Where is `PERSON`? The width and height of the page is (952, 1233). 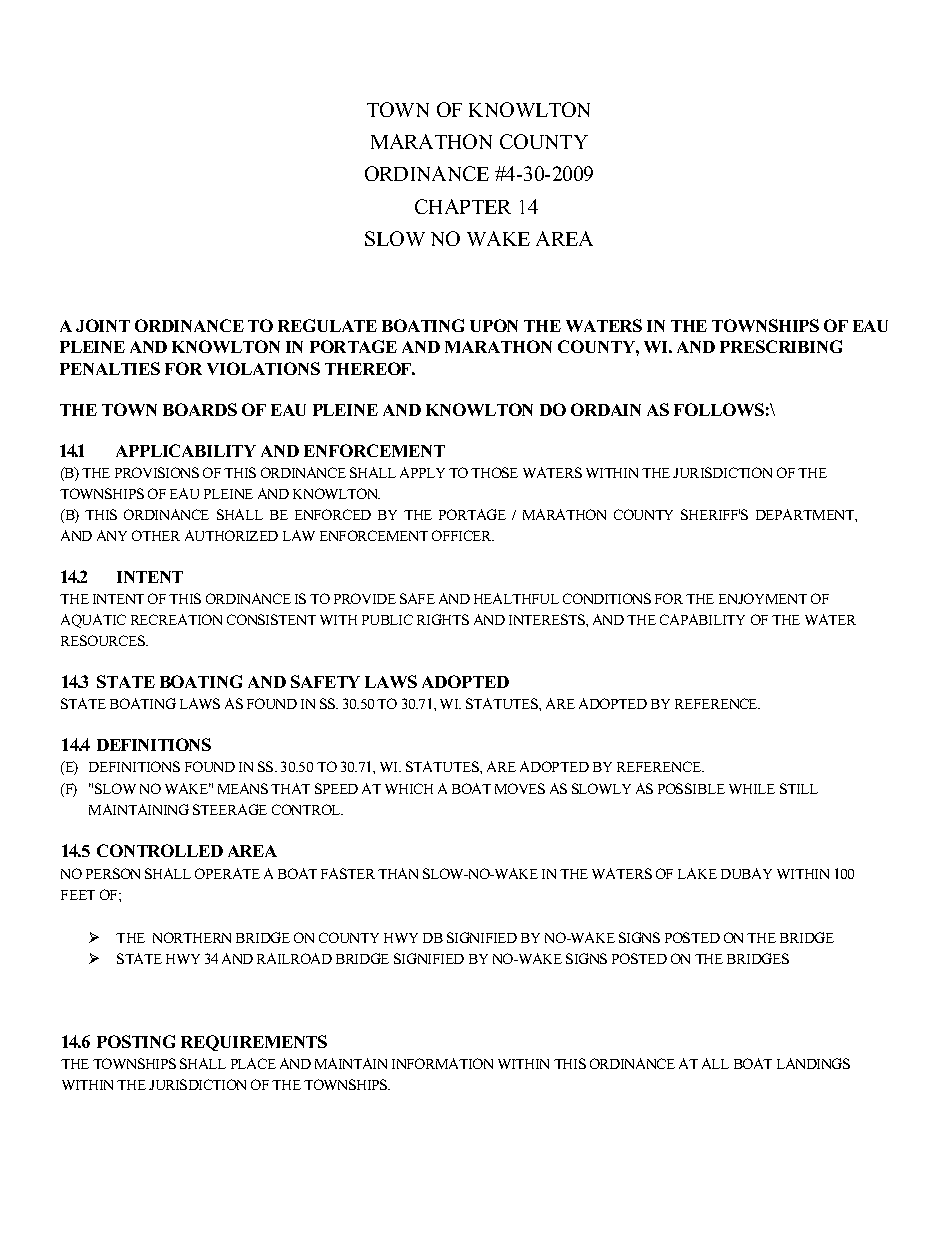 PERSON is located at coordinates (113, 873).
